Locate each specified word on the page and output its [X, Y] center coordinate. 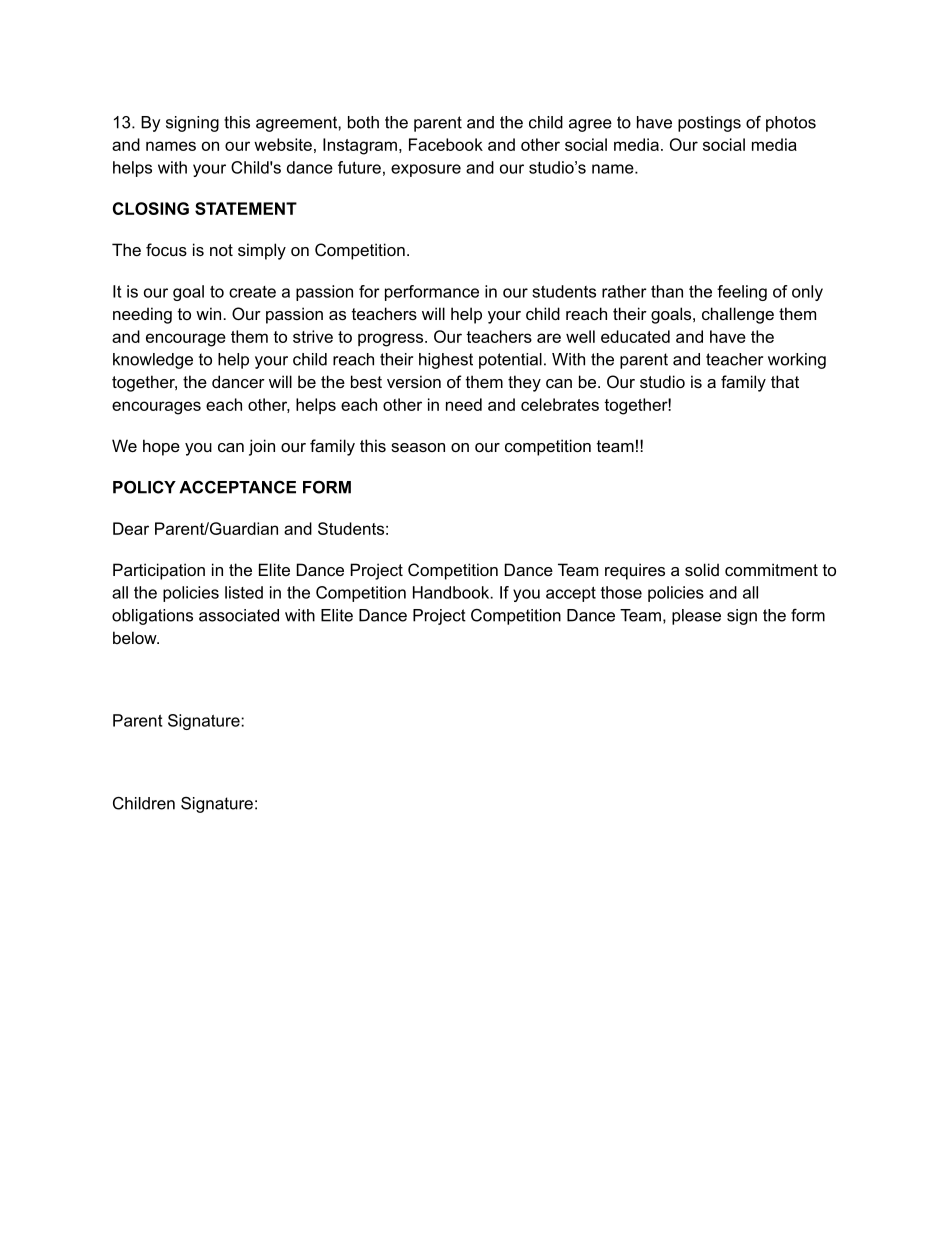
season [418, 447]
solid [702, 569]
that [785, 381]
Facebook [446, 144]
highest [446, 361]
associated [239, 615]
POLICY [144, 487]
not [221, 250]
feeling [742, 293]
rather [624, 291]
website [283, 144]
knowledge [153, 361]
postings [709, 124]
